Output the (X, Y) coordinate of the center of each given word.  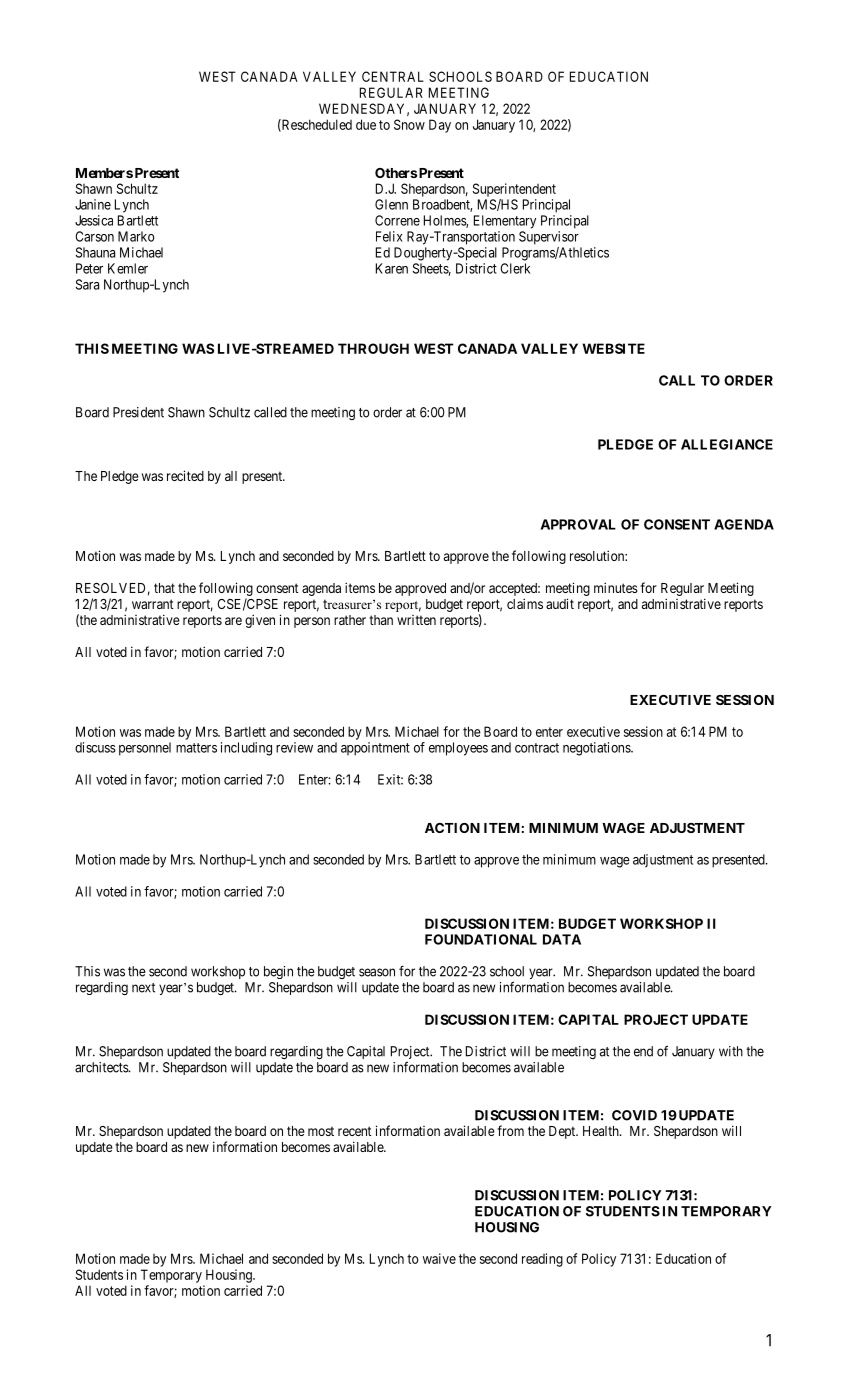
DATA (562, 939)
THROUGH (373, 348)
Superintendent (514, 190)
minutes (616, 587)
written (416, 620)
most (321, 1131)
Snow (409, 124)
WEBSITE (613, 348)
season (377, 972)
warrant (152, 604)
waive (439, 1258)
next (143, 988)
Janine (93, 204)
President (138, 412)
